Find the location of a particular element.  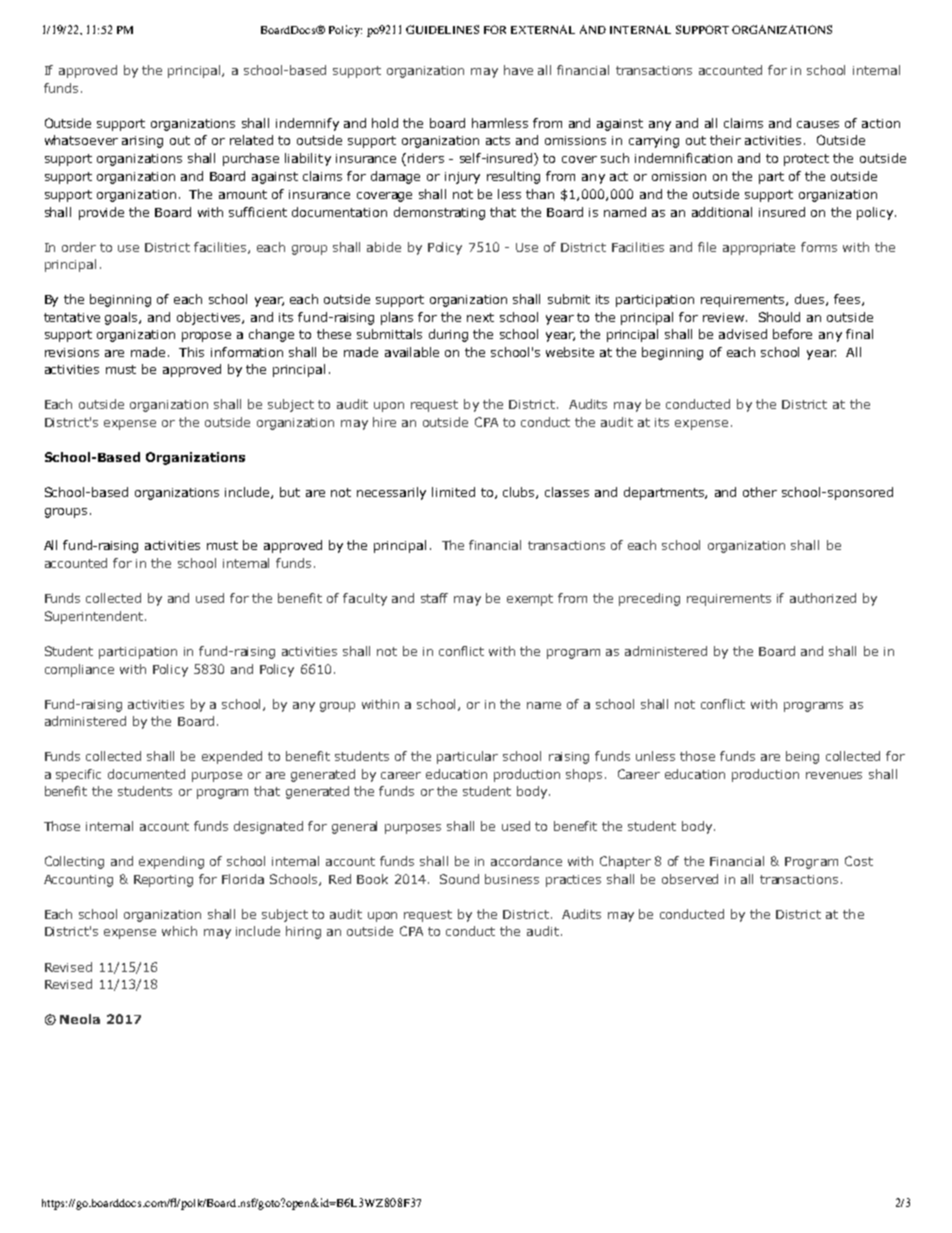

causes is located at coordinates (818, 124).
